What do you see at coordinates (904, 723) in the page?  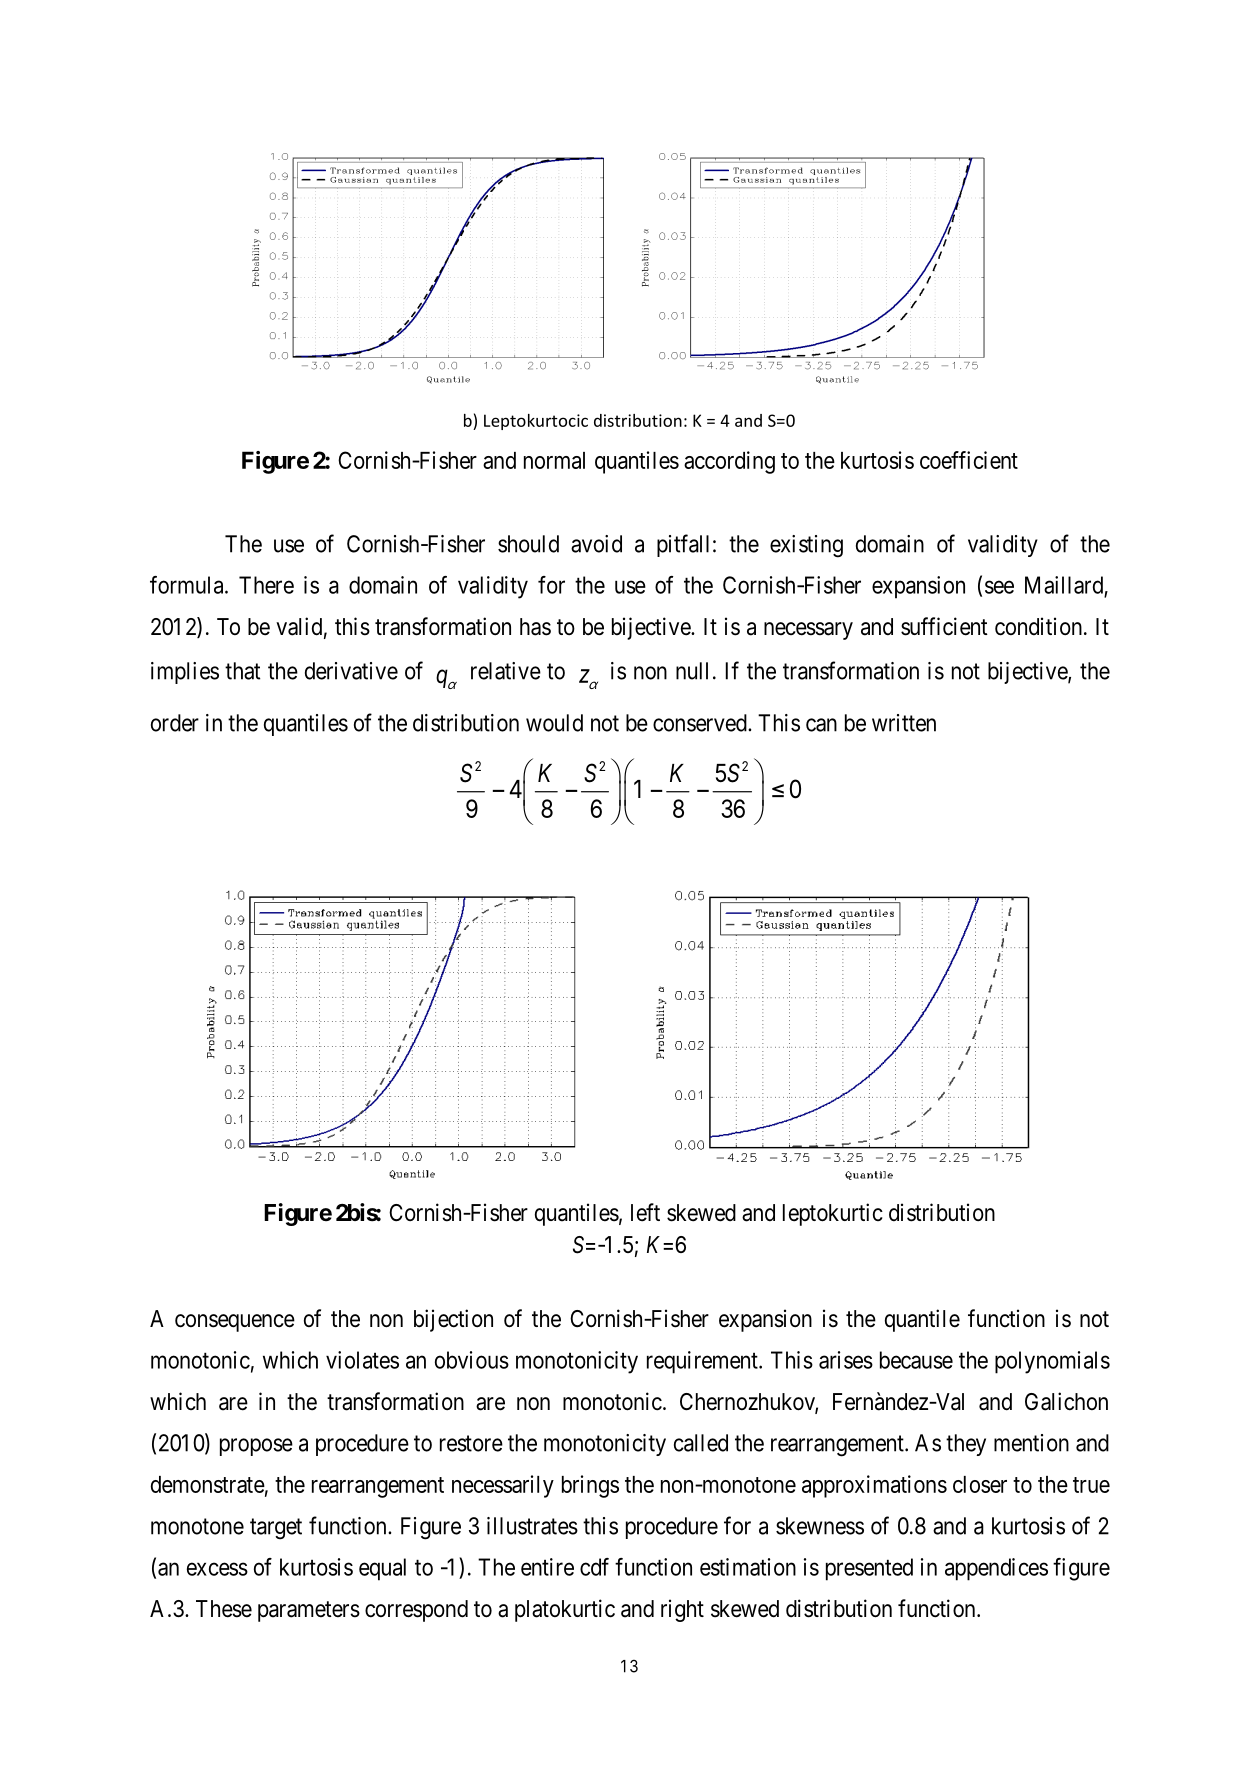 I see `written` at bounding box center [904, 723].
